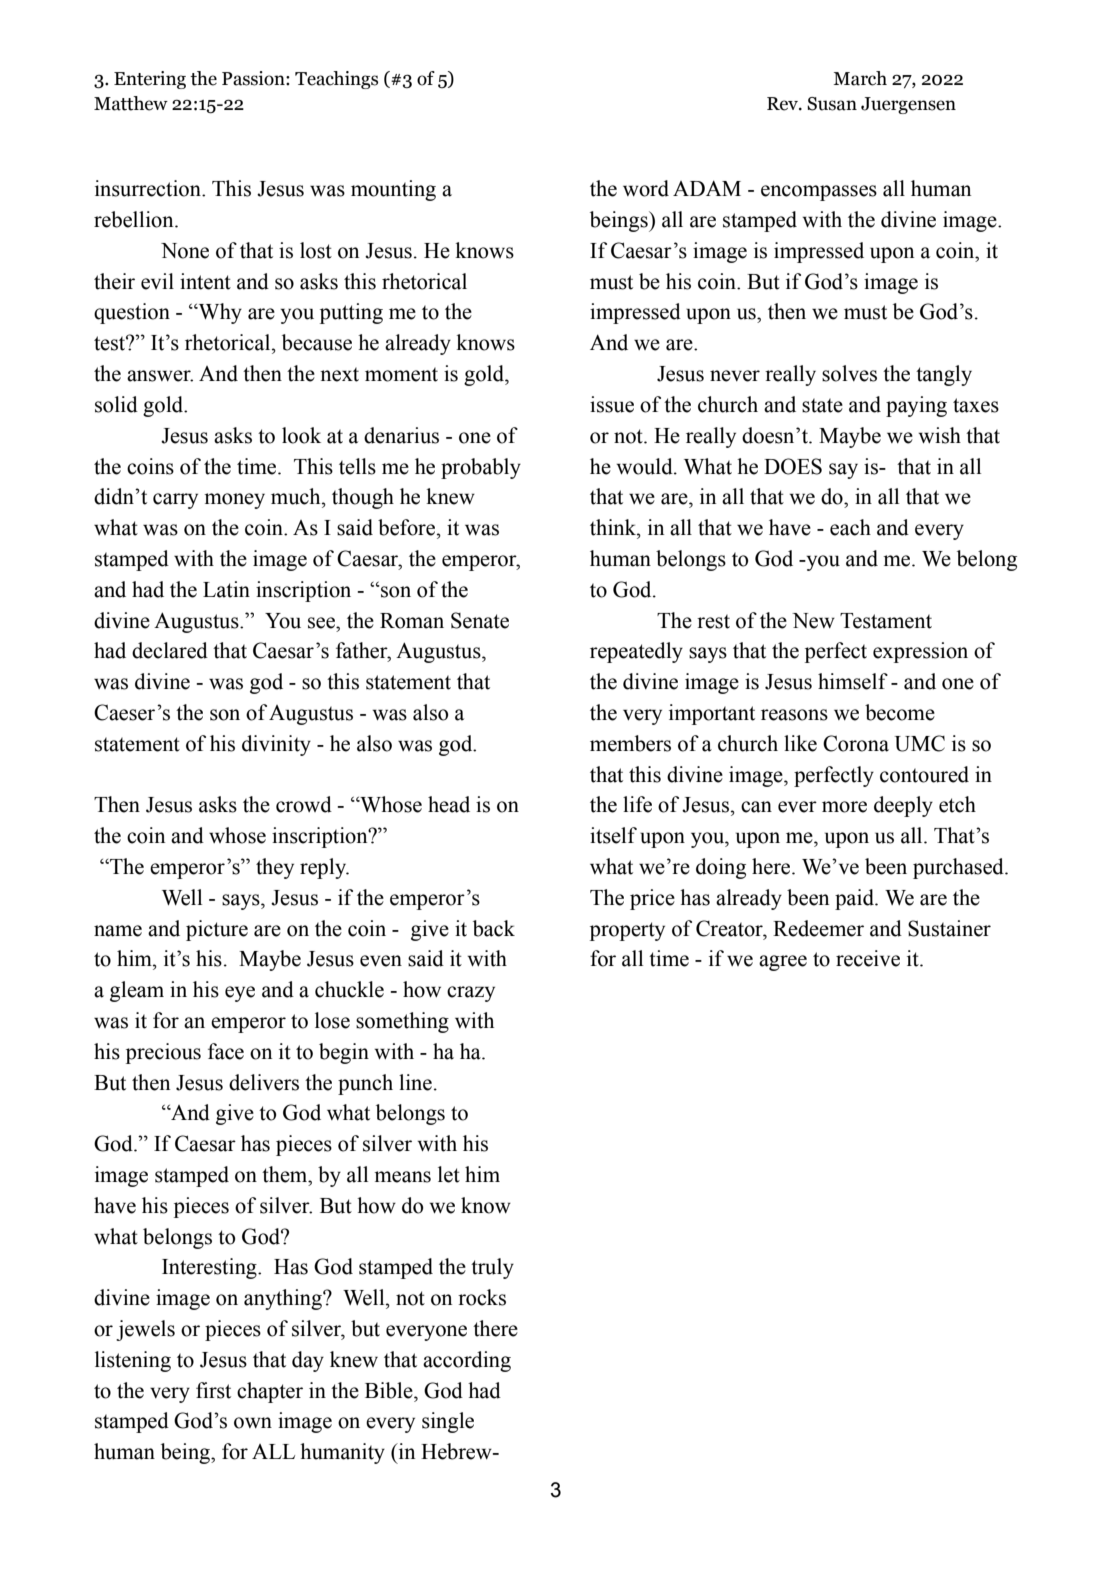  Describe the element at coordinates (630, 743) in the screenshot. I see `members` at that location.
